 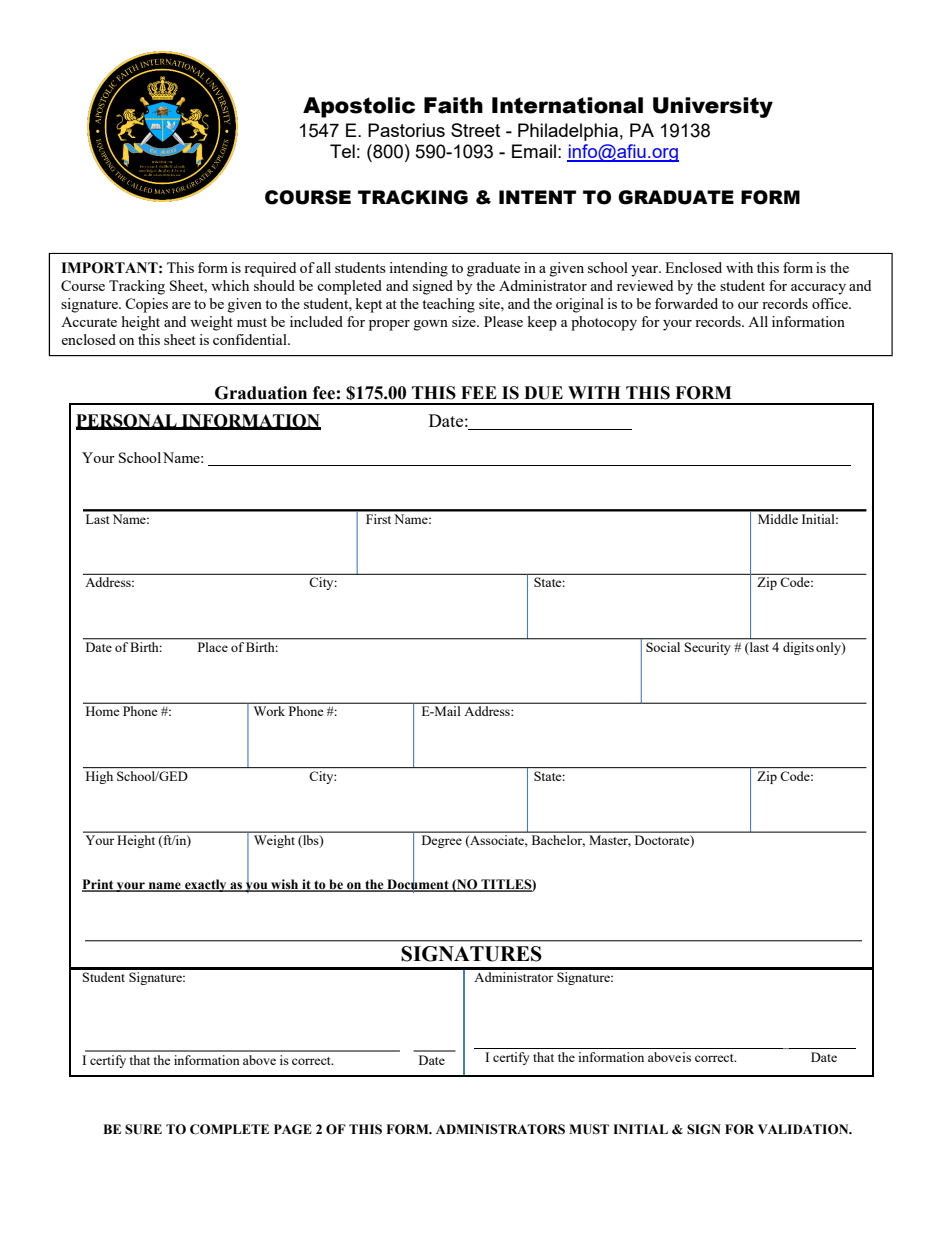 I want to click on Tel, so click(x=342, y=151).
